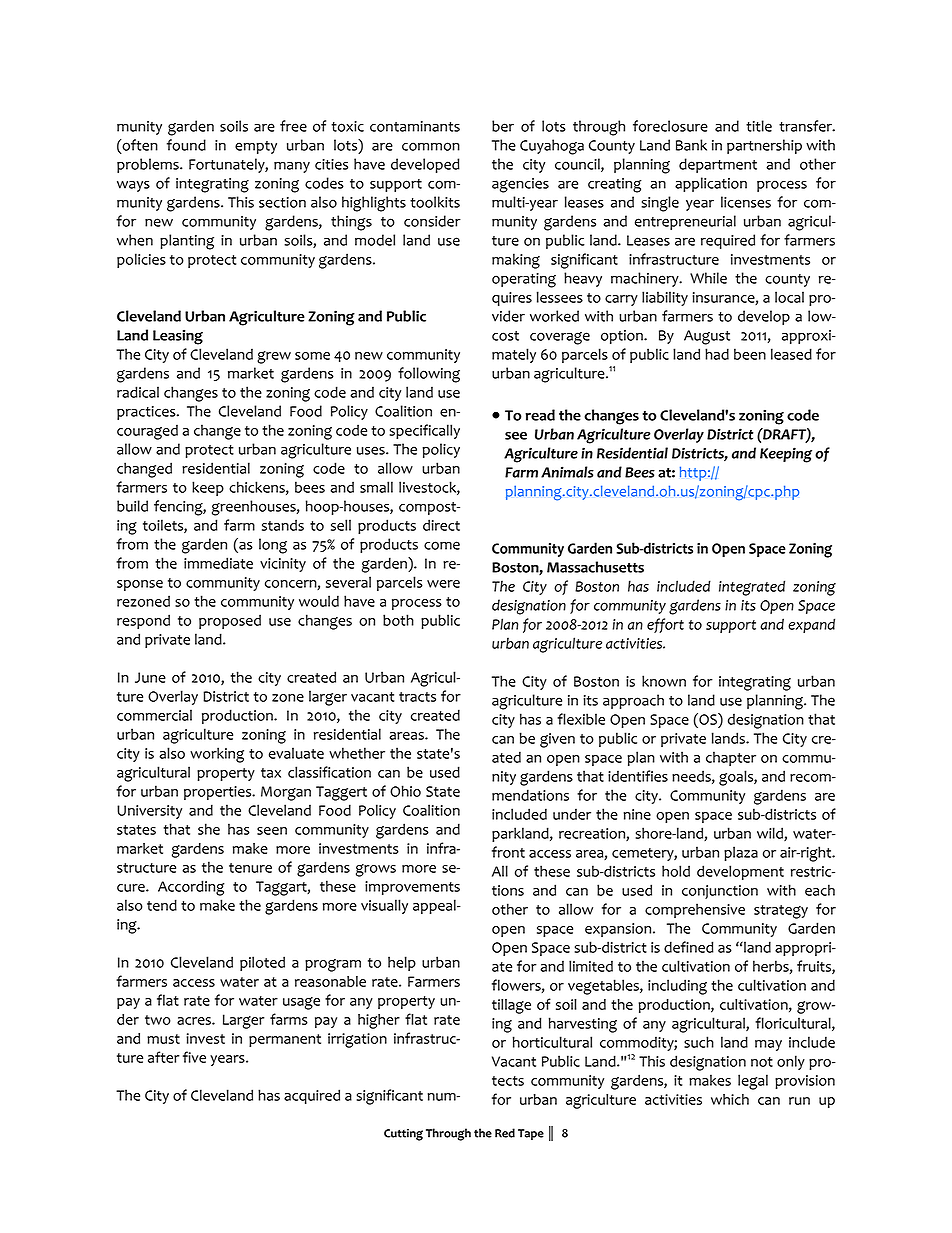 The image size is (952, 1233). I want to click on five, so click(194, 1057).
